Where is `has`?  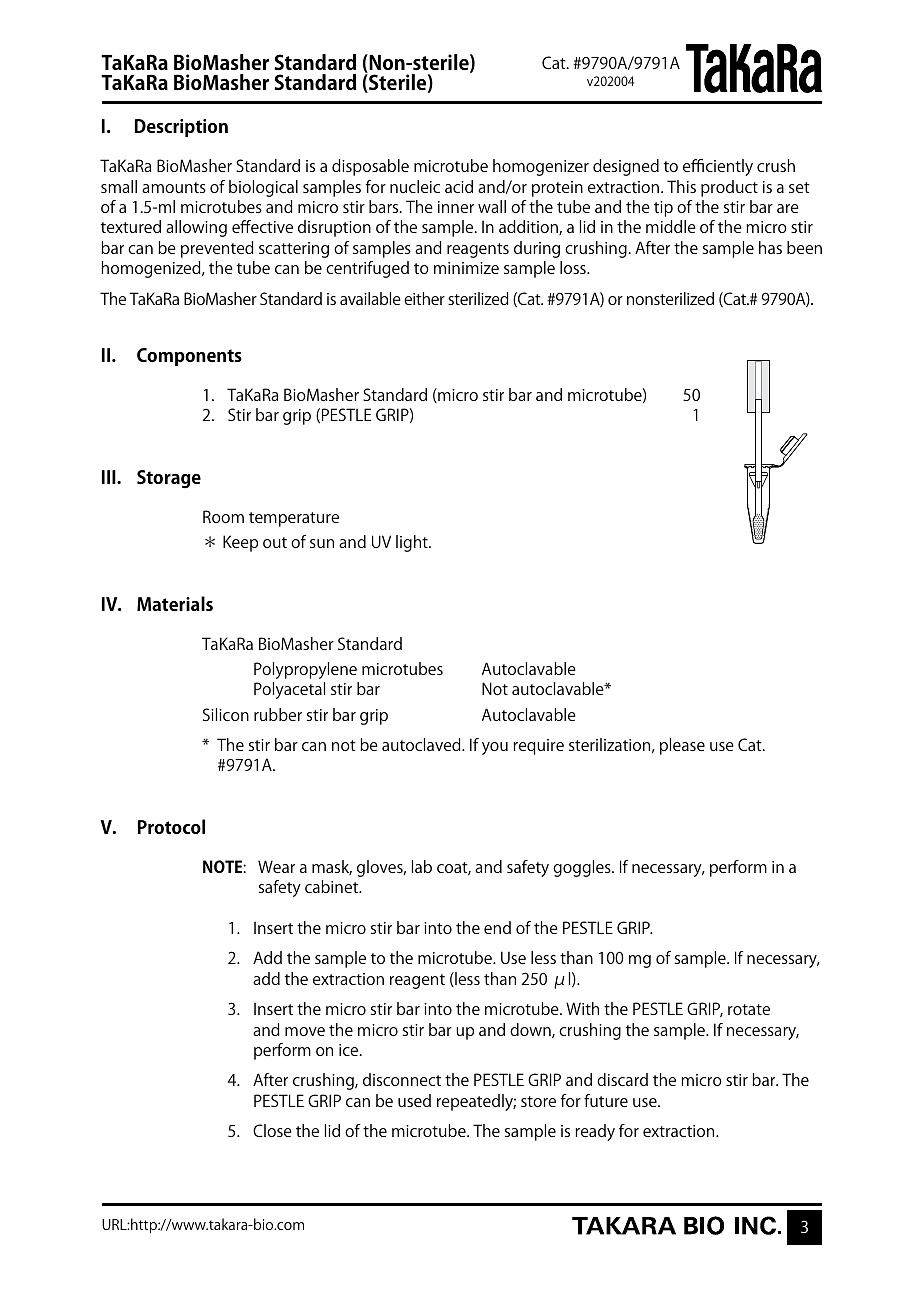
has is located at coordinates (770, 247).
